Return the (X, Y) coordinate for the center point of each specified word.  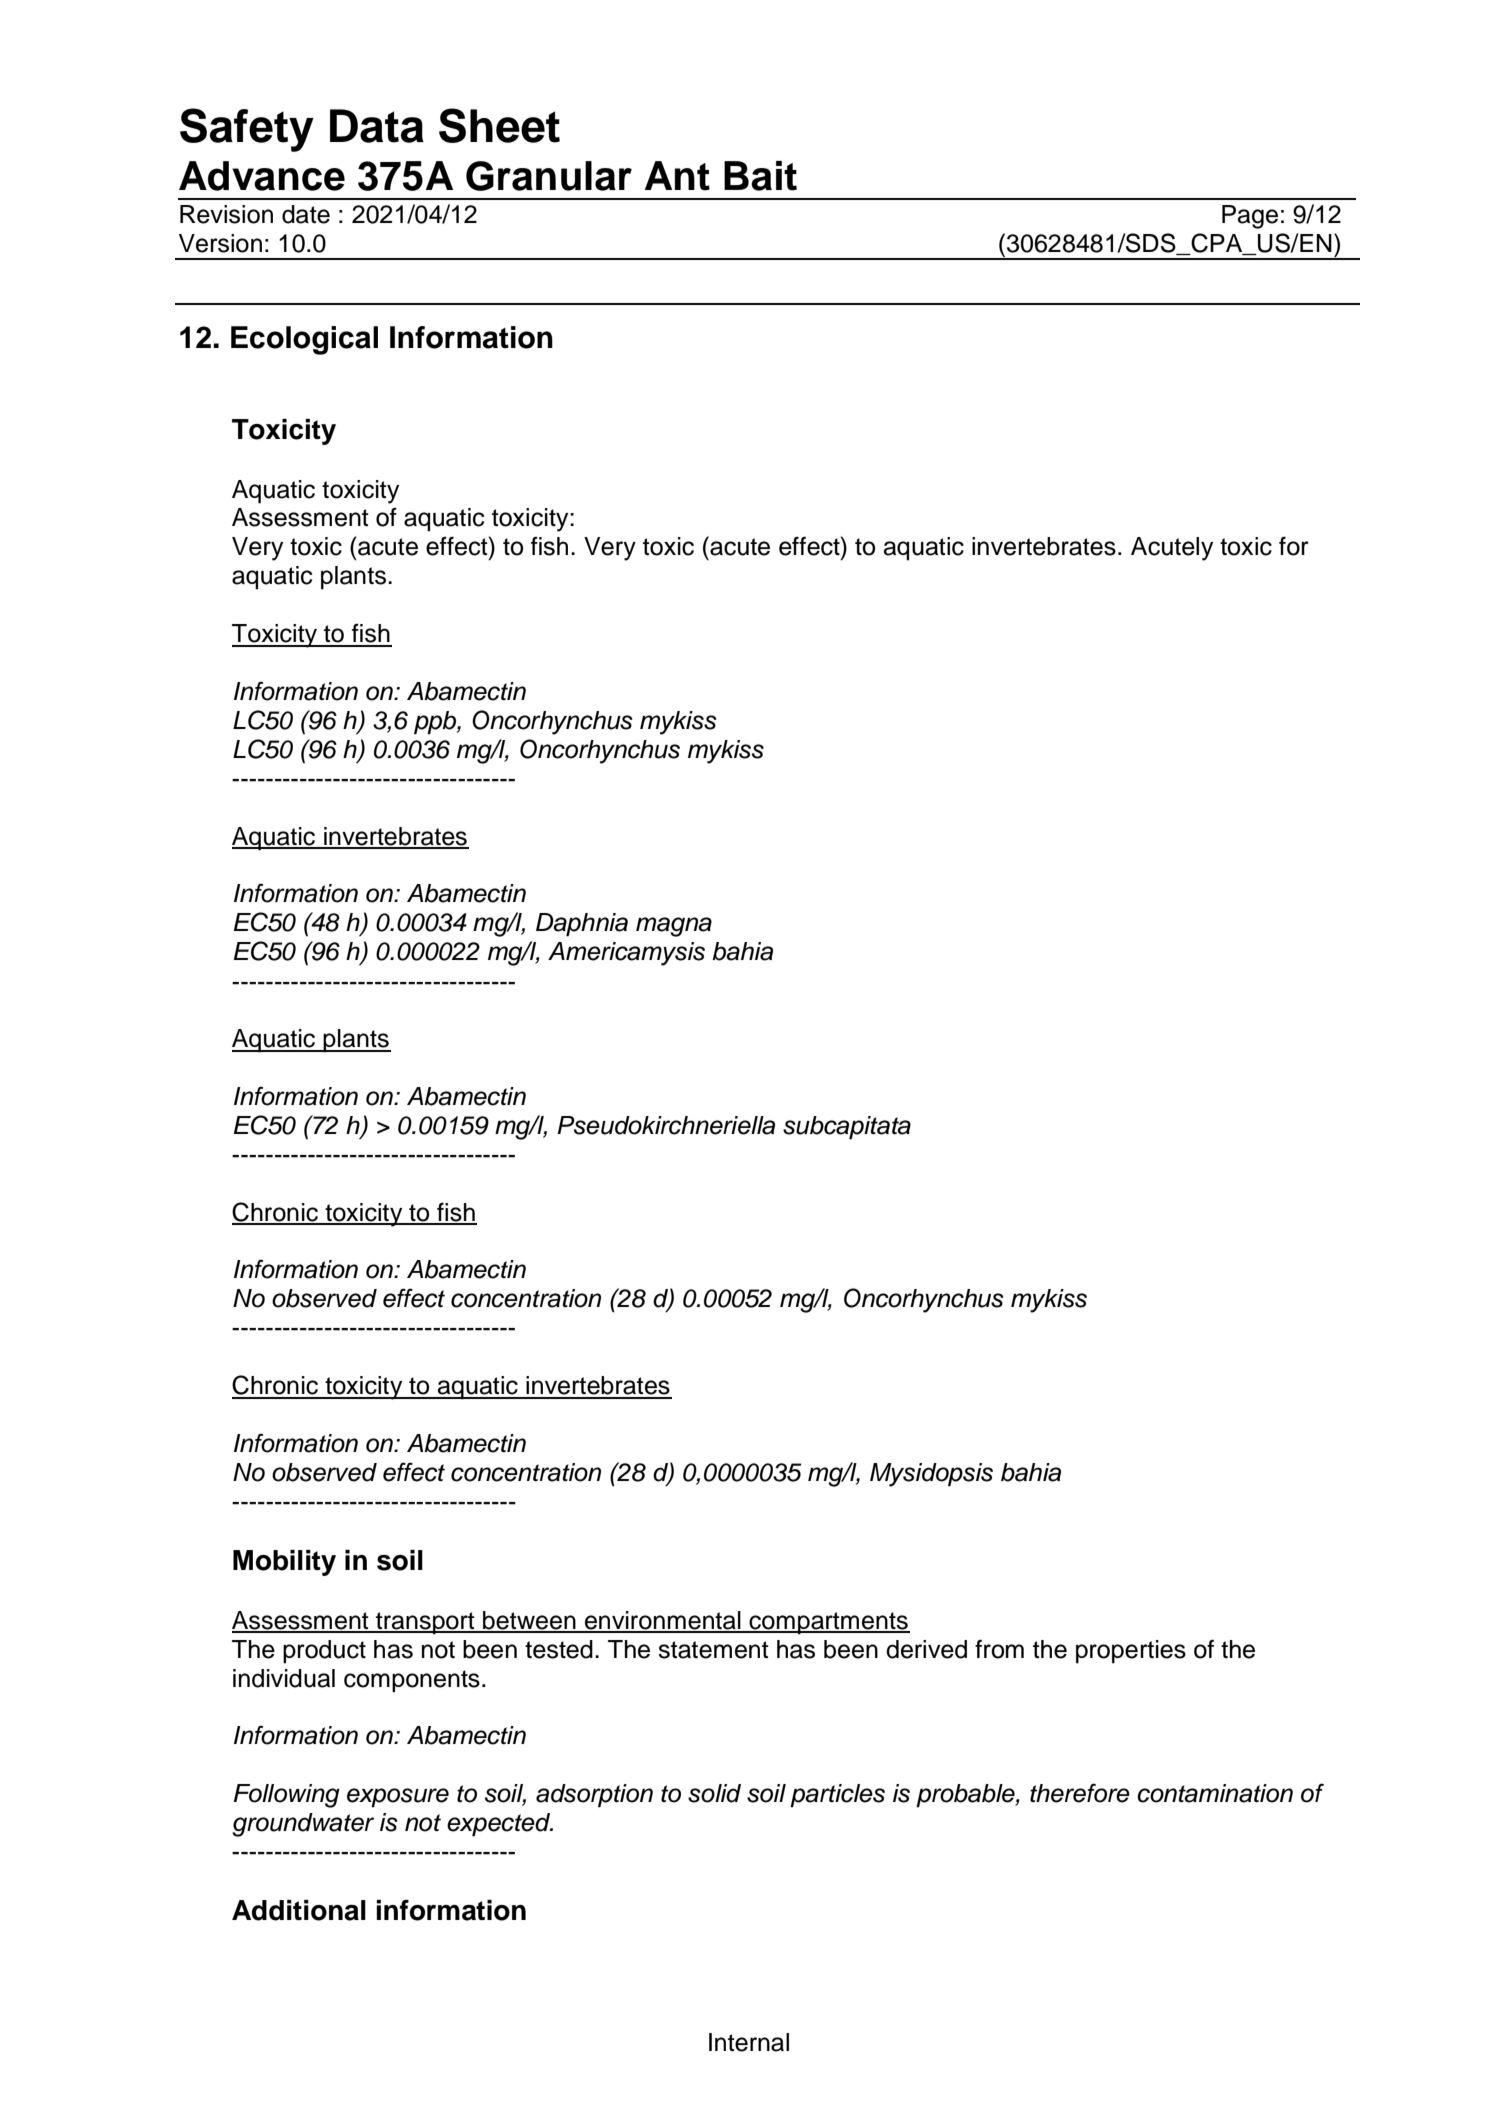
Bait (760, 176)
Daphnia (582, 925)
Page (1250, 217)
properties (1131, 1652)
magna (674, 927)
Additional (299, 1910)
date (306, 214)
